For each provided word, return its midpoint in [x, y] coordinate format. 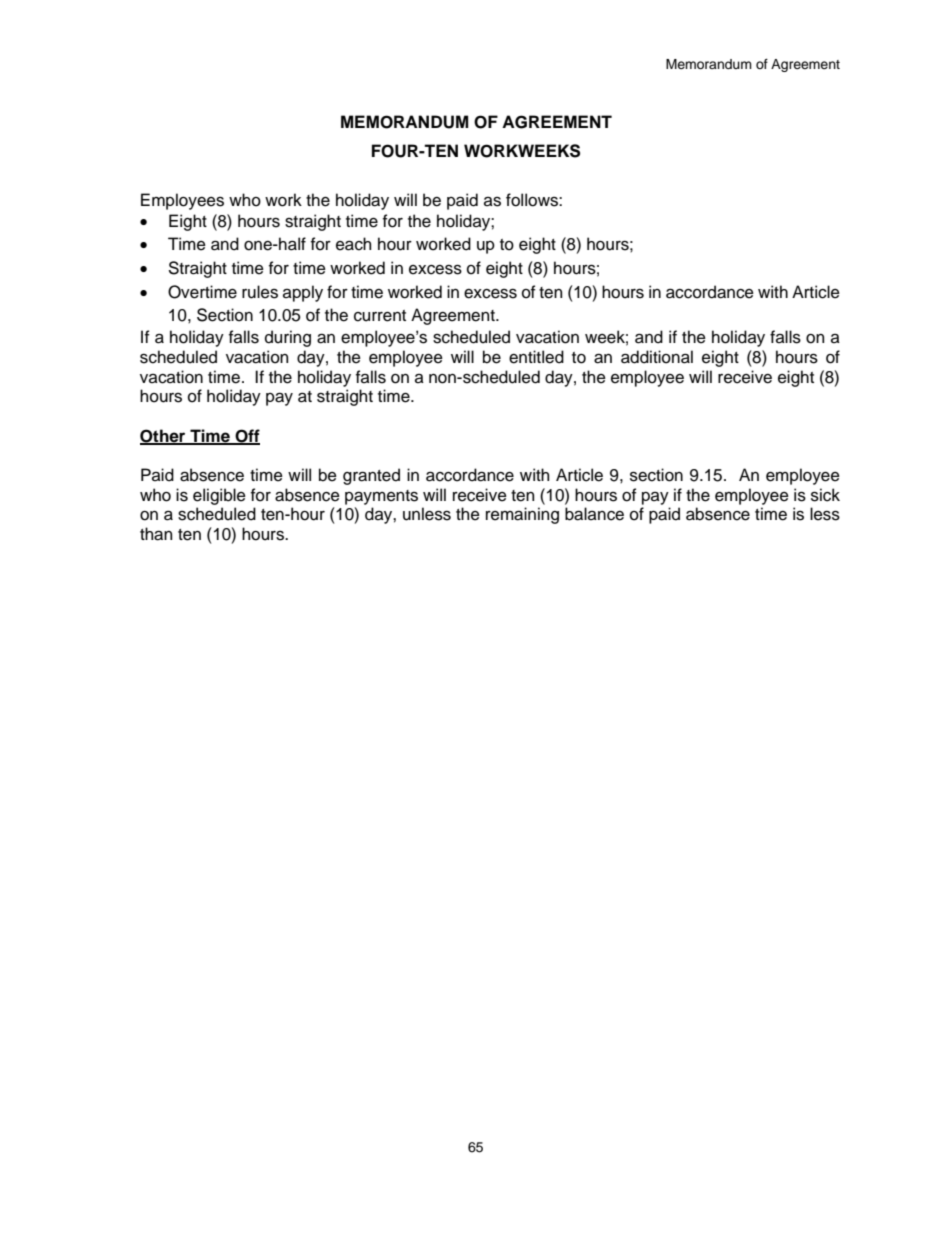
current [380, 316]
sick [825, 495]
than [156, 534]
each [353, 244]
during [288, 338]
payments [381, 497]
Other [164, 437]
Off [246, 437]
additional [657, 357]
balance [594, 514]
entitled [536, 357]
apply [303, 293]
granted [371, 476]
